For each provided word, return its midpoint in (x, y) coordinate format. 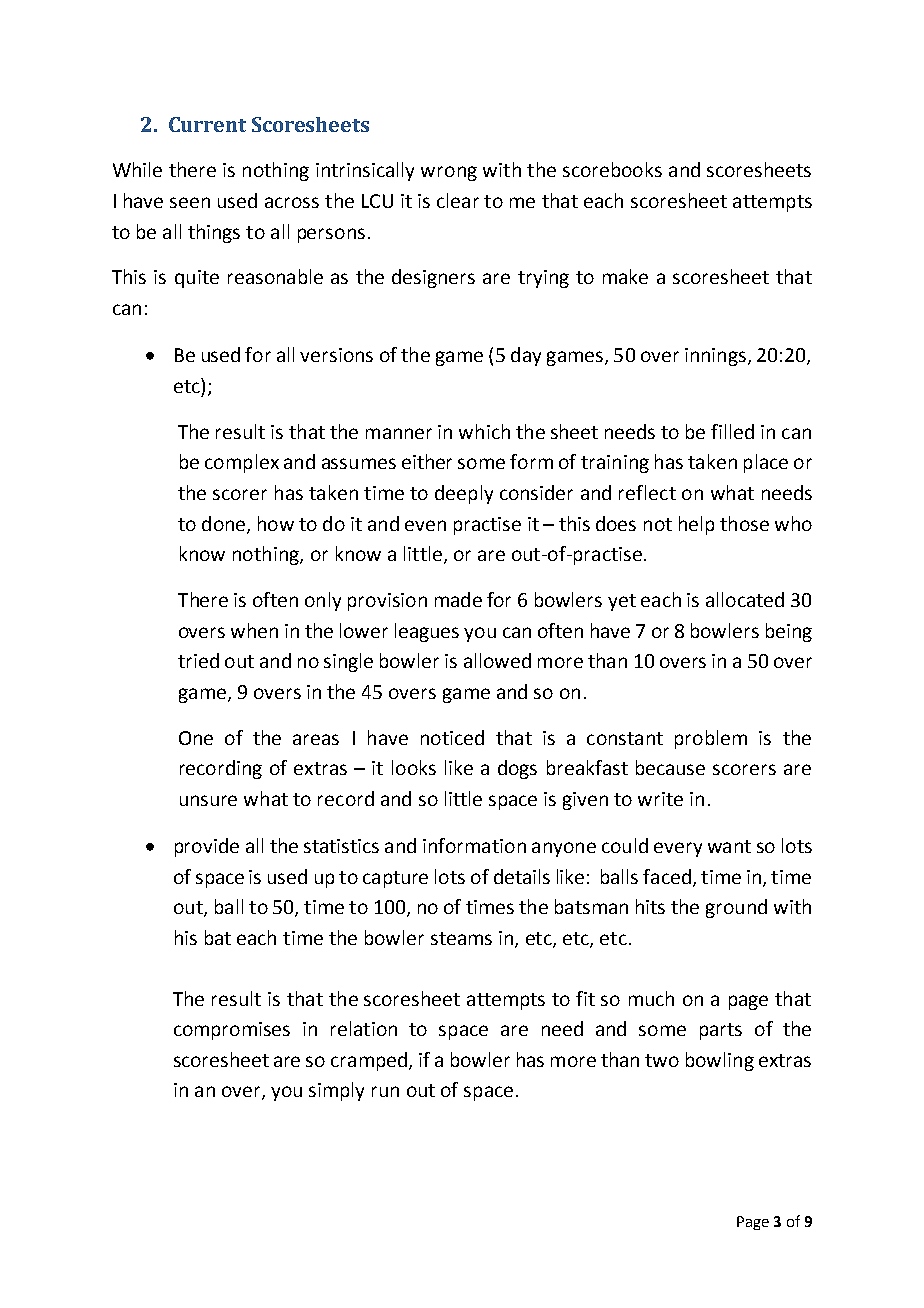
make (625, 276)
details (522, 876)
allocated (745, 599)
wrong (449, 173)
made (458, 599)
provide (207, 847)
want (729, 846)
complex (242, 463)
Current (207, 124)
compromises (232, 1031)
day (526, 356)
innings (717, 357)
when (254, 630)
